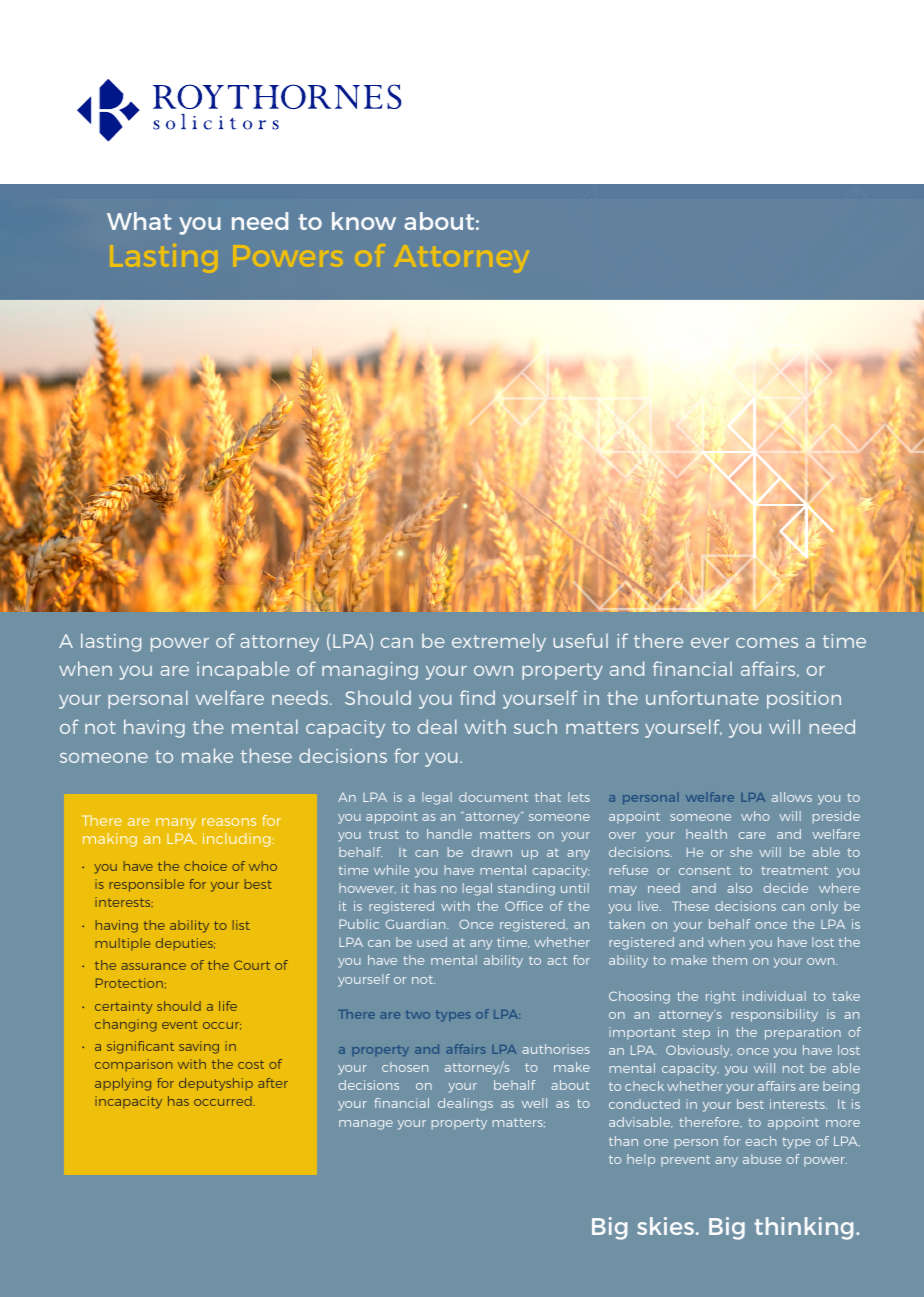 The image size is (924, 1297). Describe the element at coordinates (767, 643) in the screenshot. I see `comes` at that location.
